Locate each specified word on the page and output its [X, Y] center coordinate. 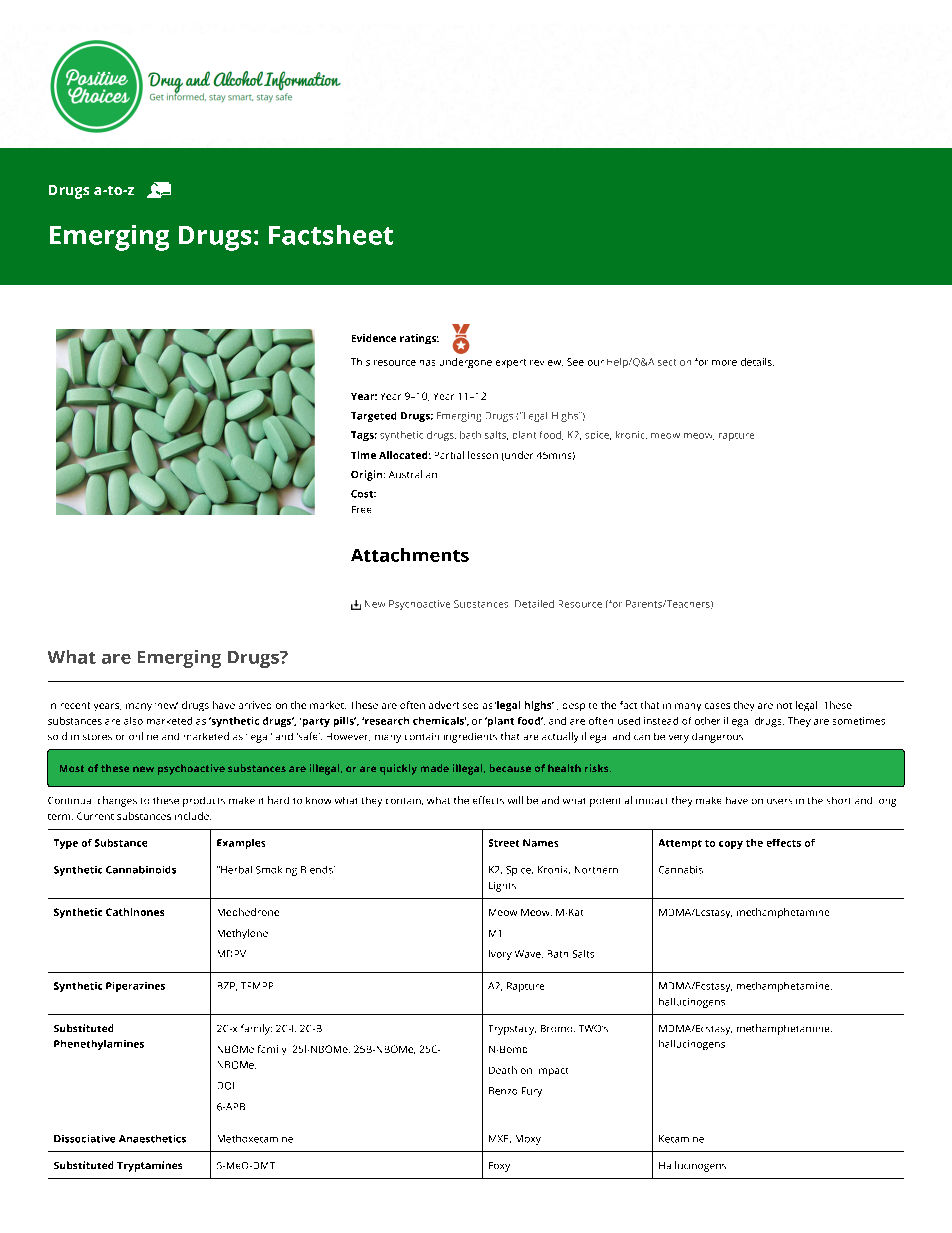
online [143, 736]
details [757, 362]
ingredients [470, 738]
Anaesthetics [152, 1139]
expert [511, 363]
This [360, 362]
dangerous [717, 738]
